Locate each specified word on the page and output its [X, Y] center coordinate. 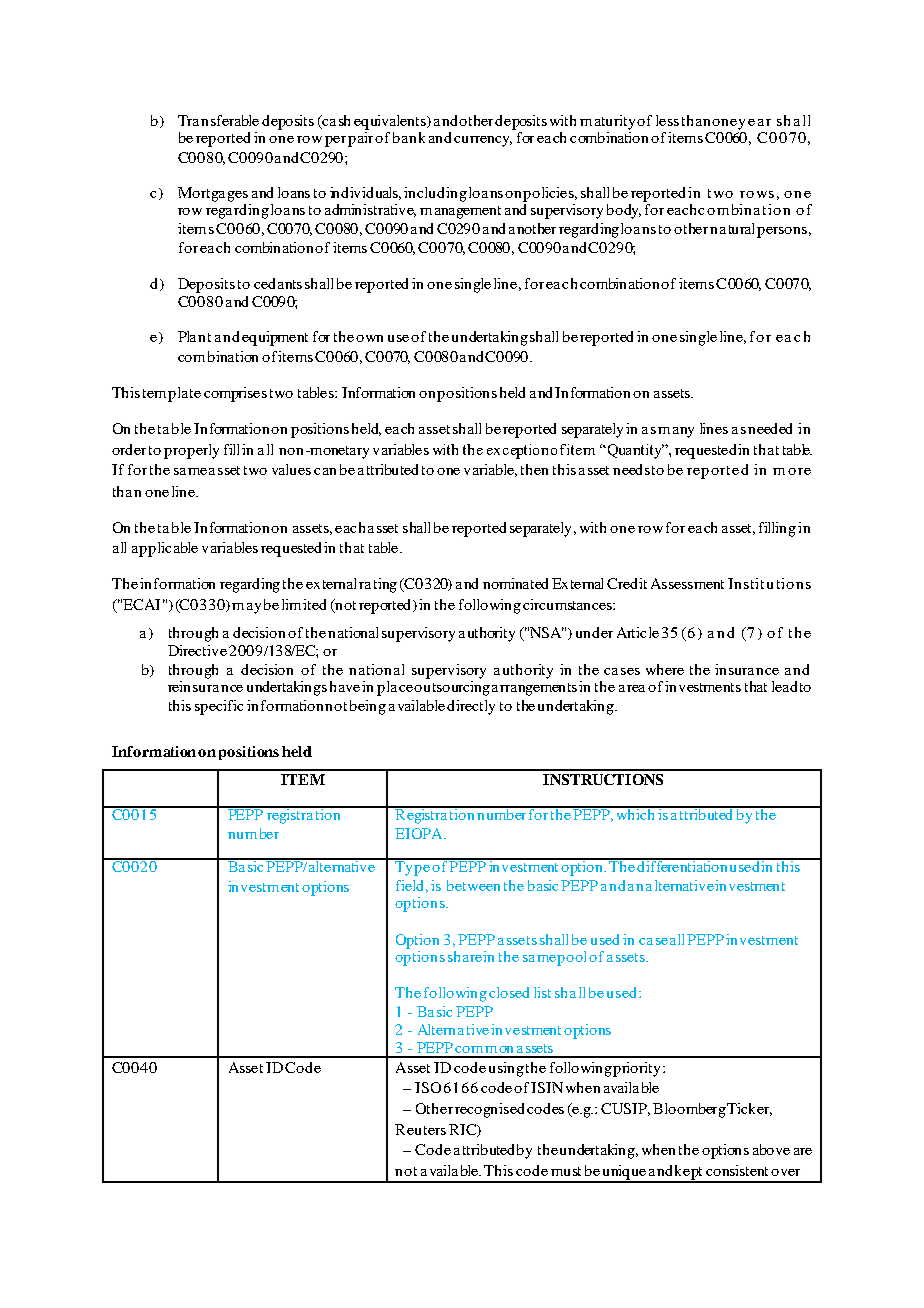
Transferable [218, 120]
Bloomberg [689, 1110]
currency [483, 141]
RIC [464, 1130]
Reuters [420, 1129]
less [667, 120]
